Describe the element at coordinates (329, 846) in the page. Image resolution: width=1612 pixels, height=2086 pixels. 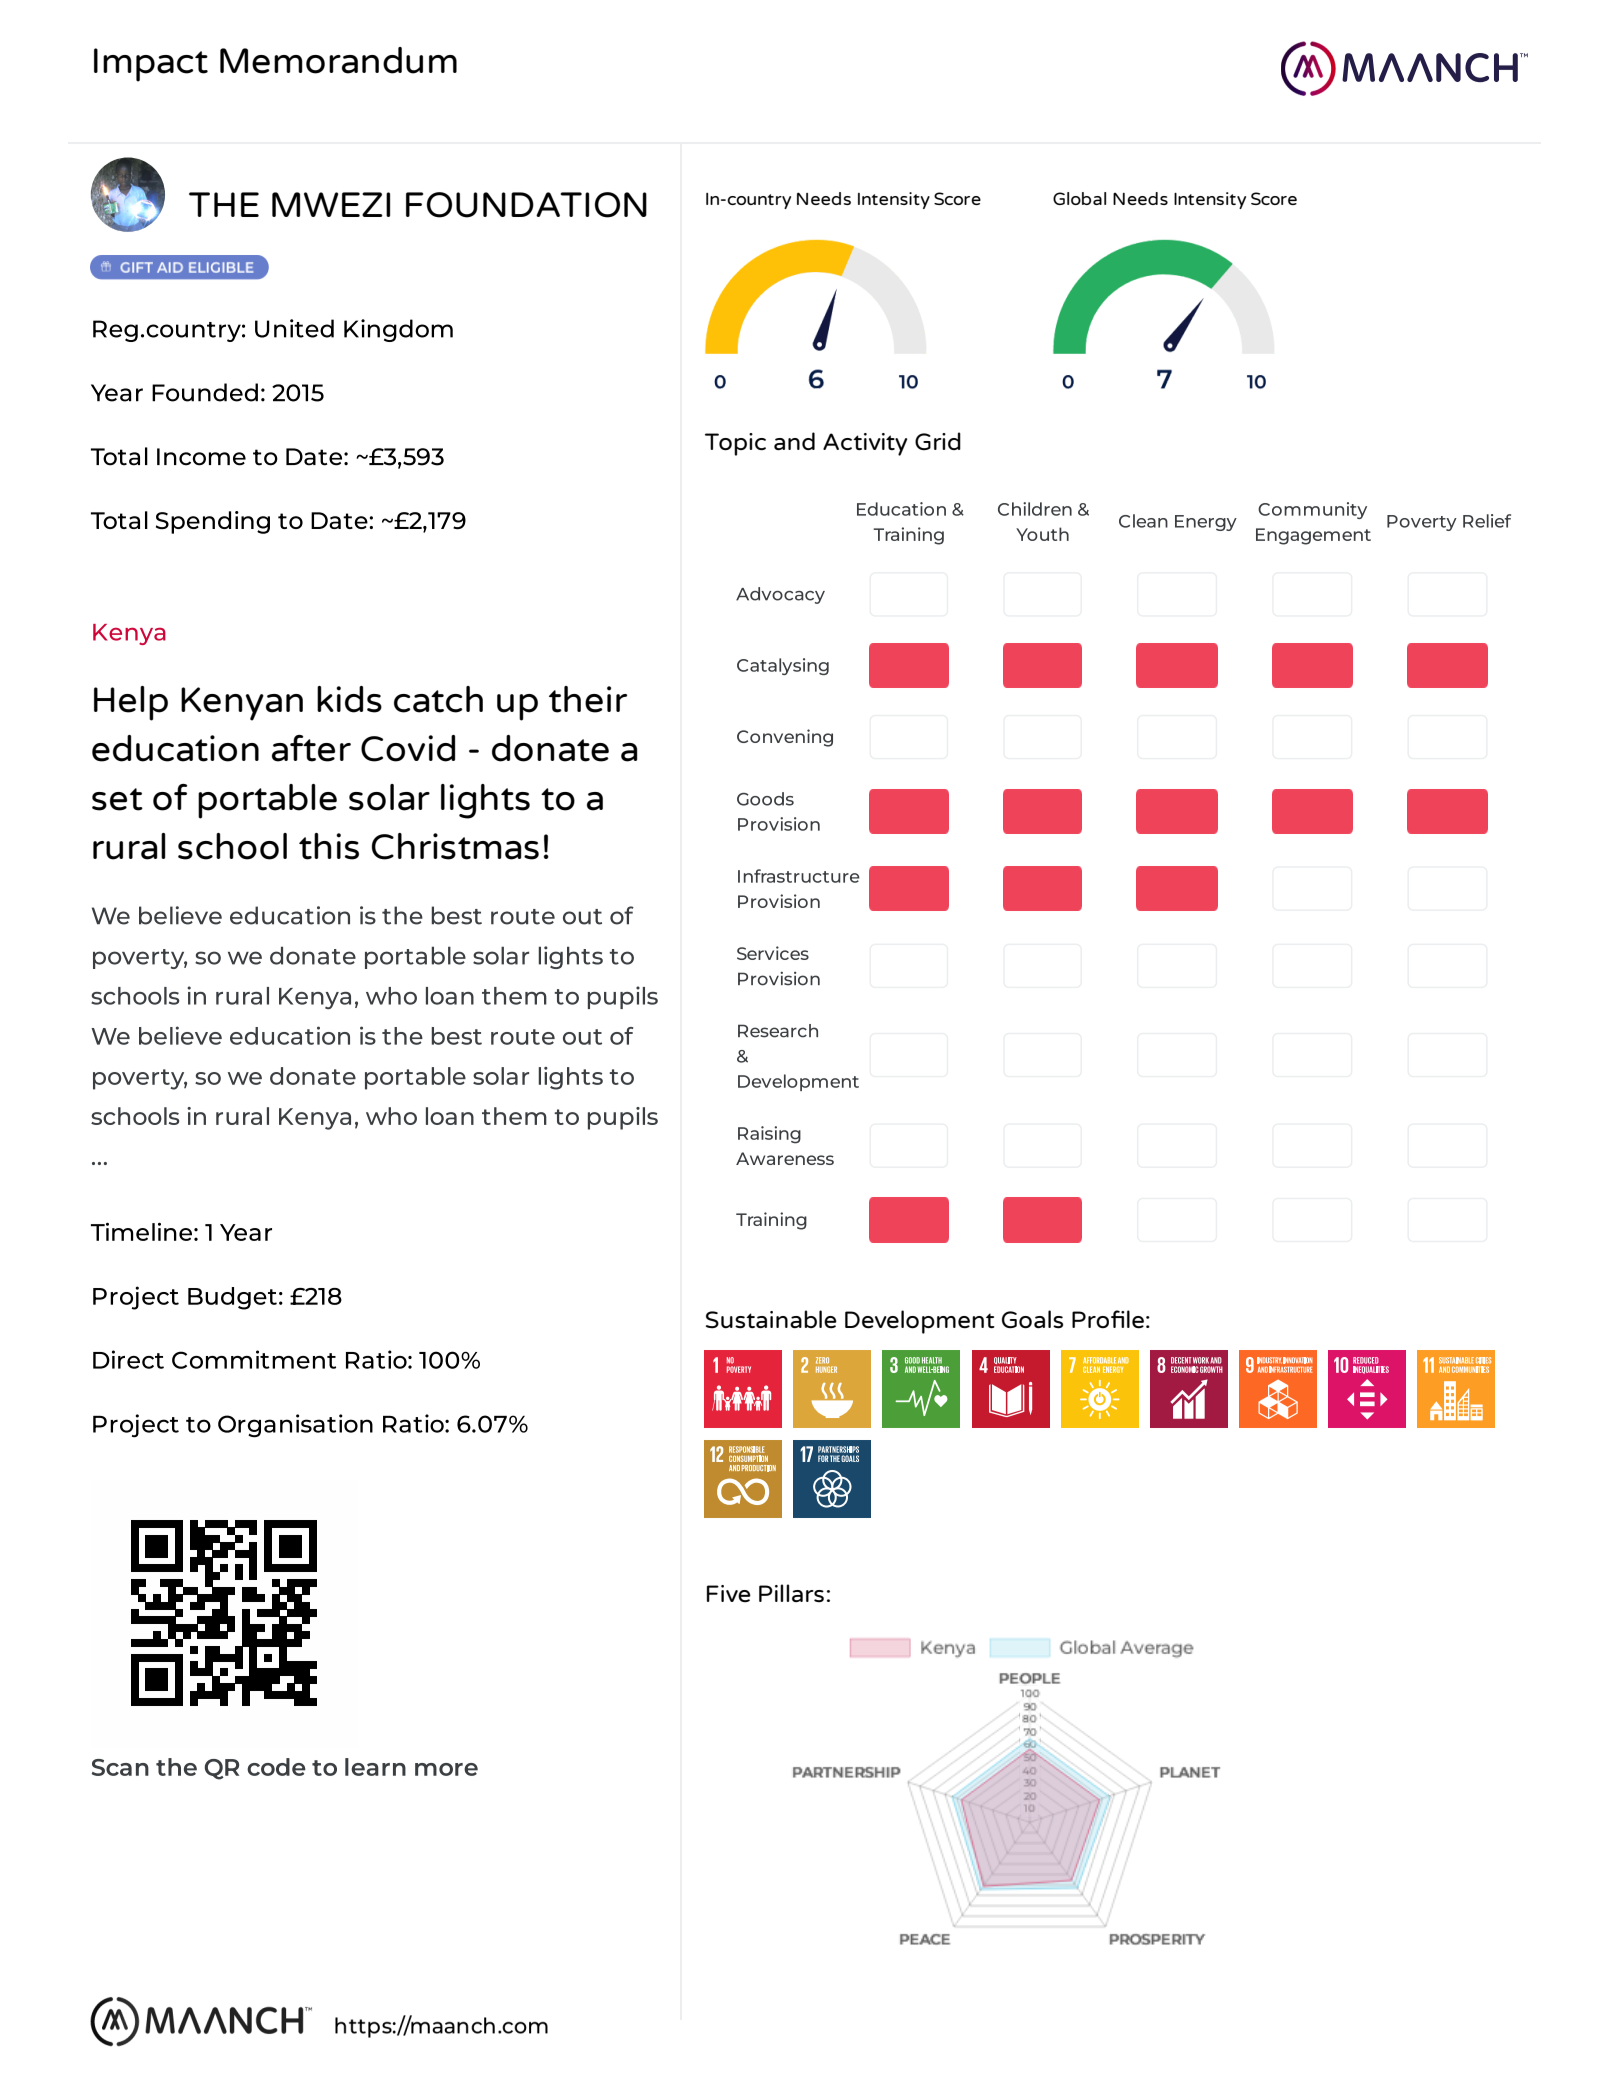
I see `this` at that location.
